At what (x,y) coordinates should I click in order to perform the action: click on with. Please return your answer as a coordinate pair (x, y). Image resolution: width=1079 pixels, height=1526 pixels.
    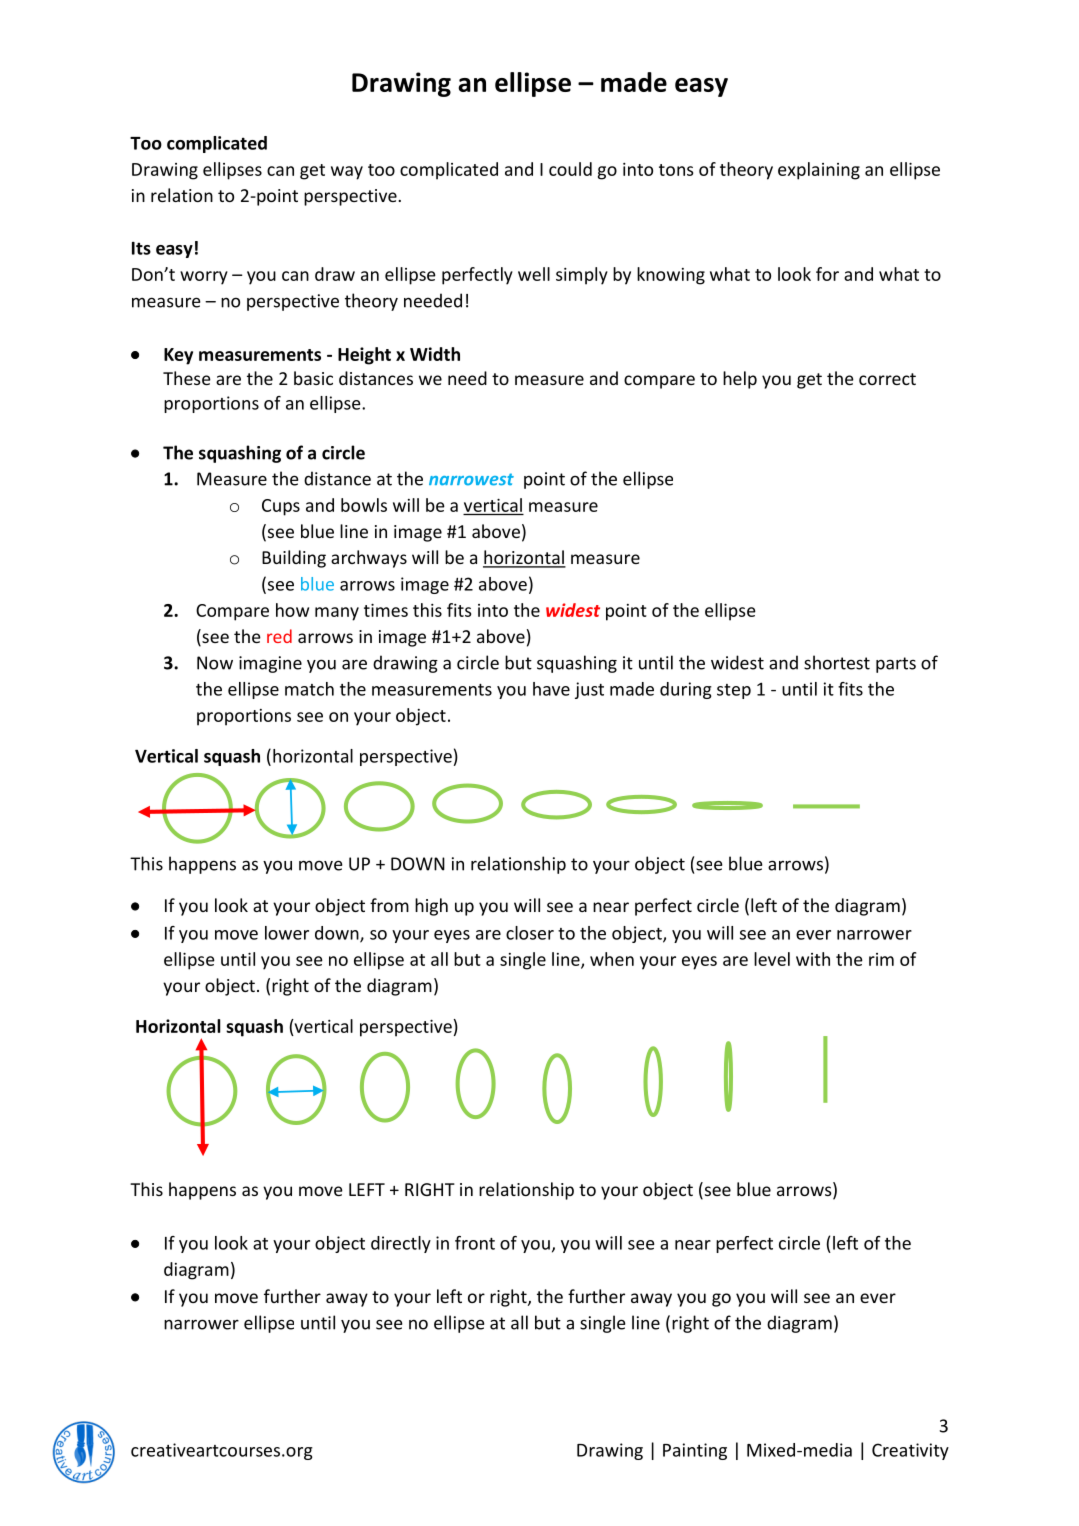
    Looking at the image, I should click on (813, 959).
